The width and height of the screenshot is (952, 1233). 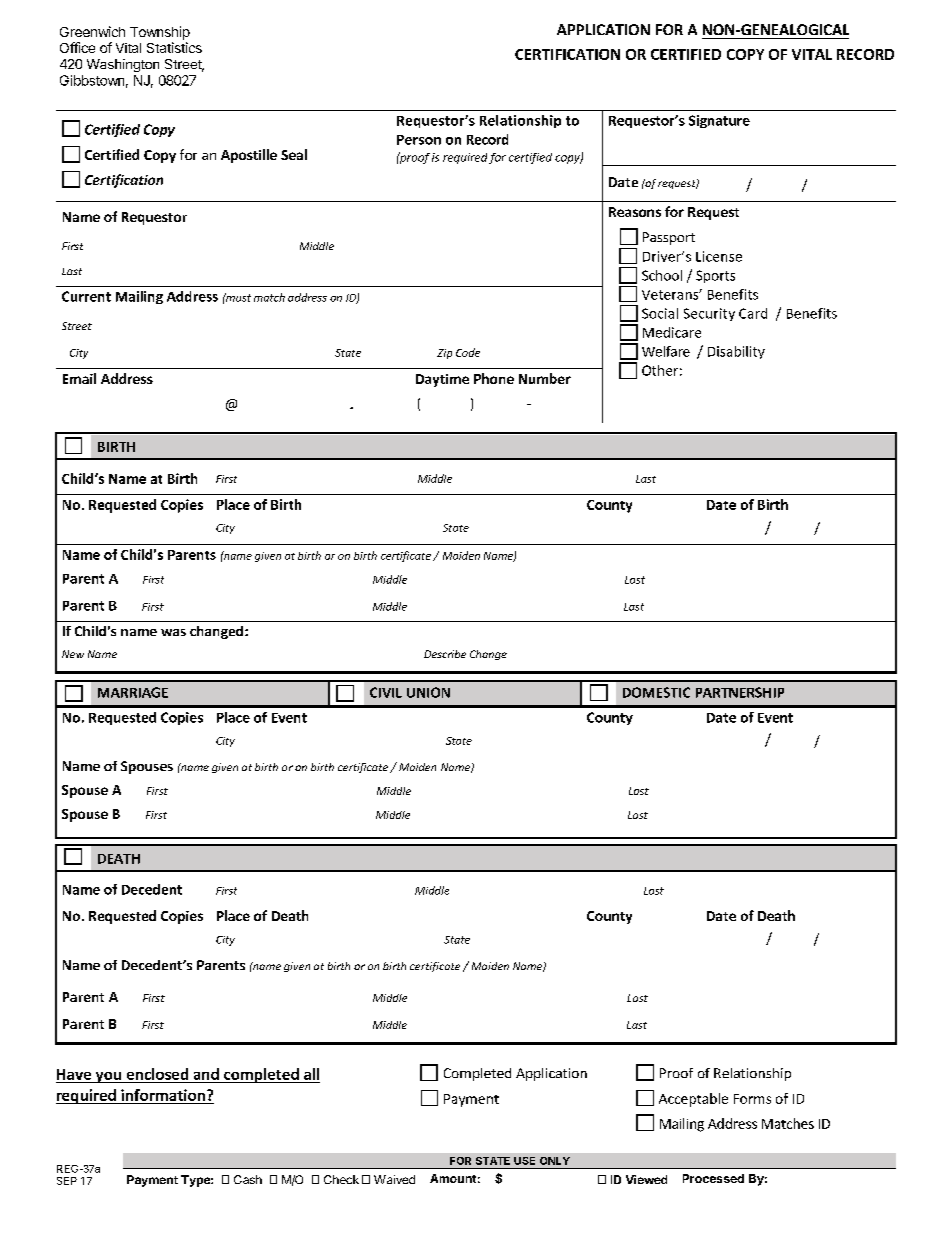 I want to click on Person, so click(x=419, y=140).
